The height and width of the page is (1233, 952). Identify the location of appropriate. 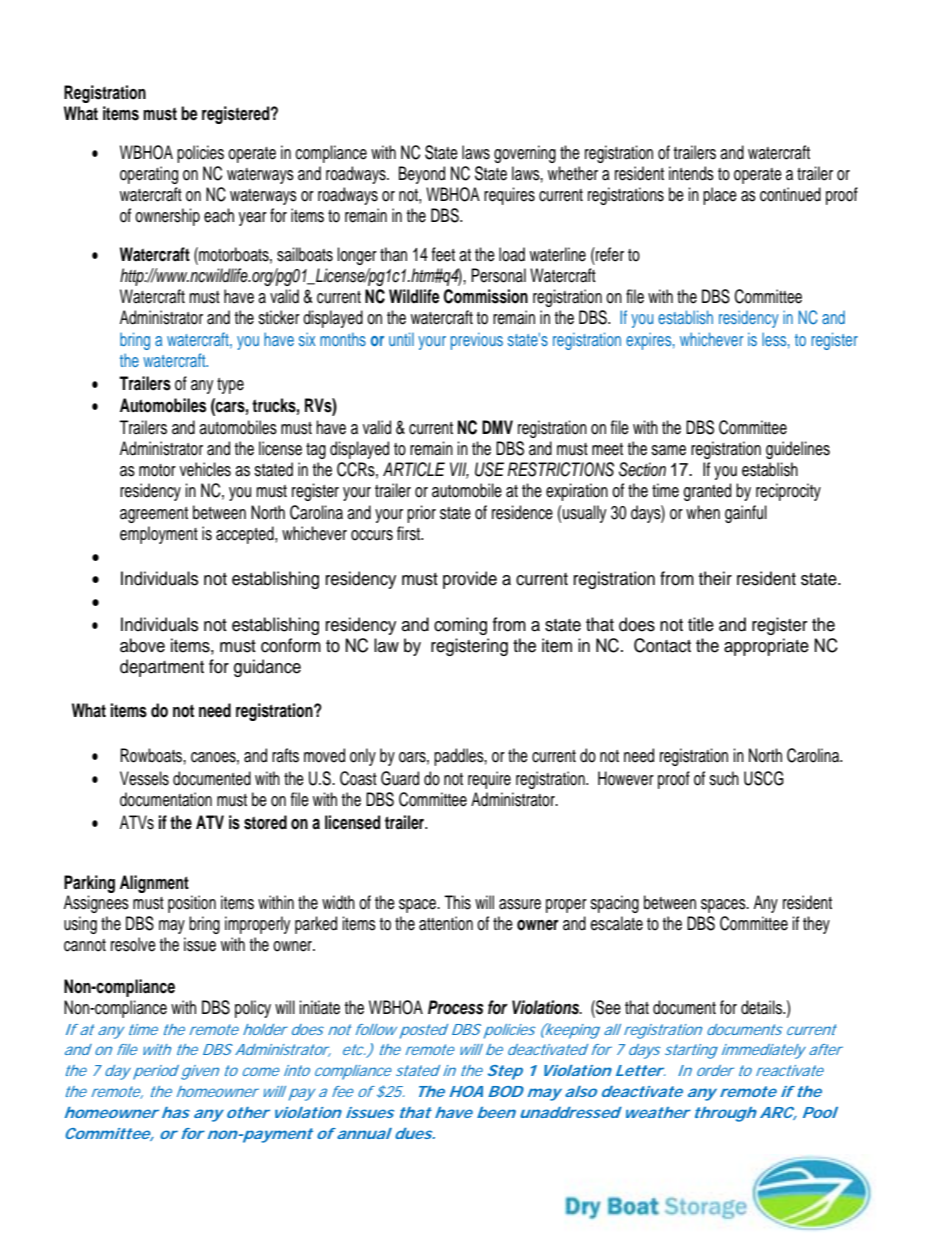
(766, 647).
